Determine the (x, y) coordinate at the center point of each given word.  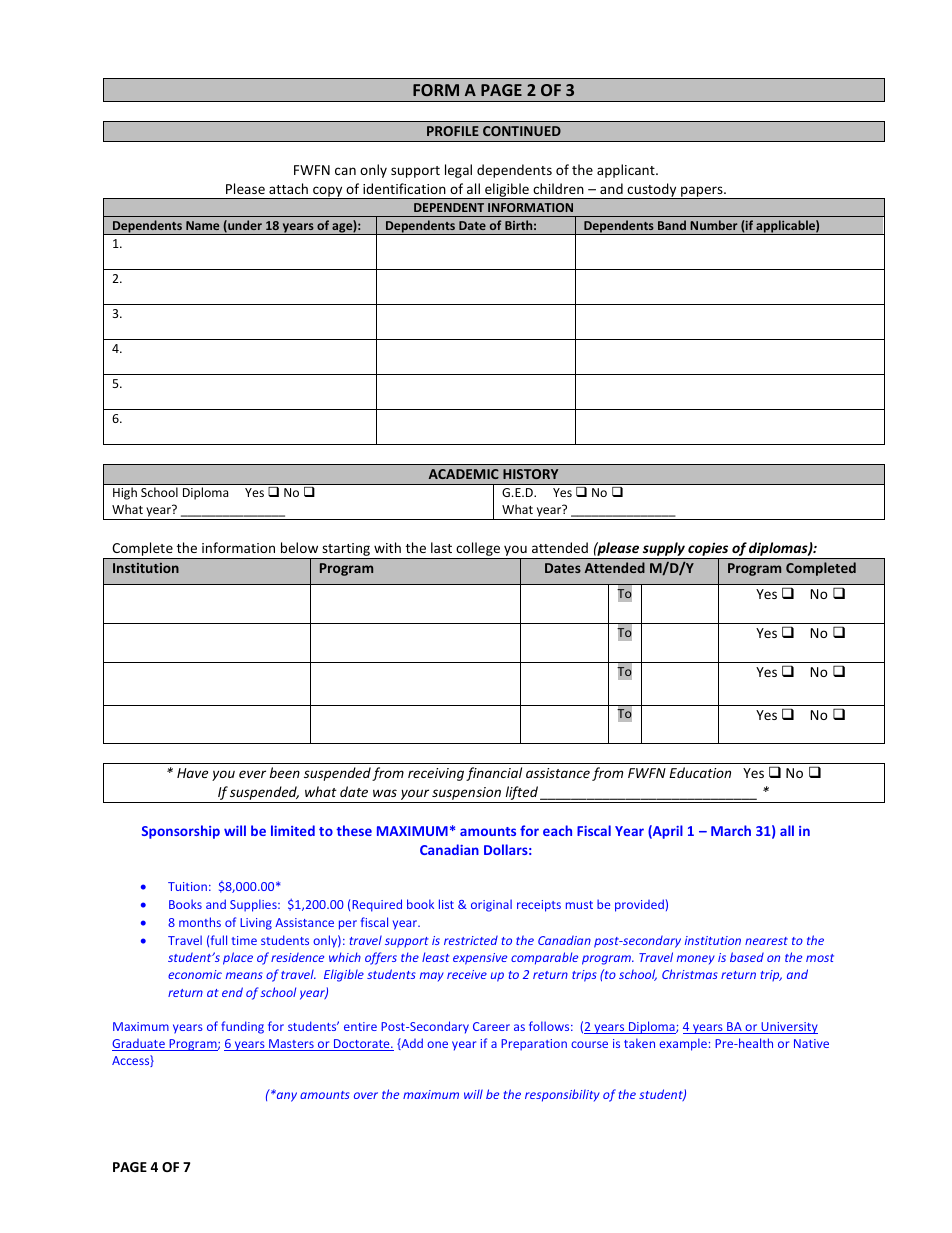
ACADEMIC (464, 474)
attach (288, 188)
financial (494, 774)
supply (664, 549)
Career (491, 1026)
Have (192, 773)
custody (652, 191)
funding (242, 1027)
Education (700, 772)
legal (458, 171)
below (299, 547)
